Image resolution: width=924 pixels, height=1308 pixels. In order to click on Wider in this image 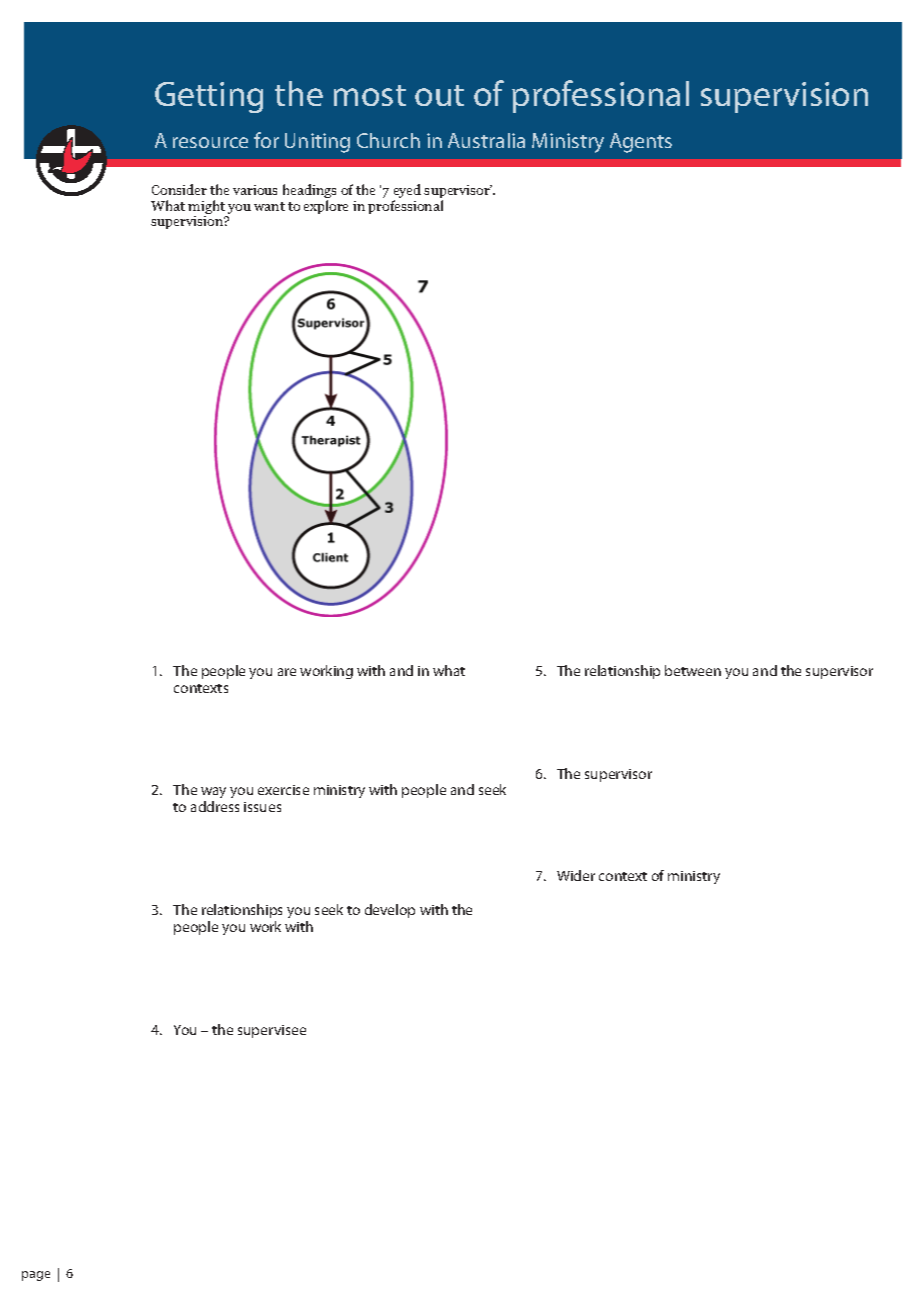, I will do `click(576, 875)`.
